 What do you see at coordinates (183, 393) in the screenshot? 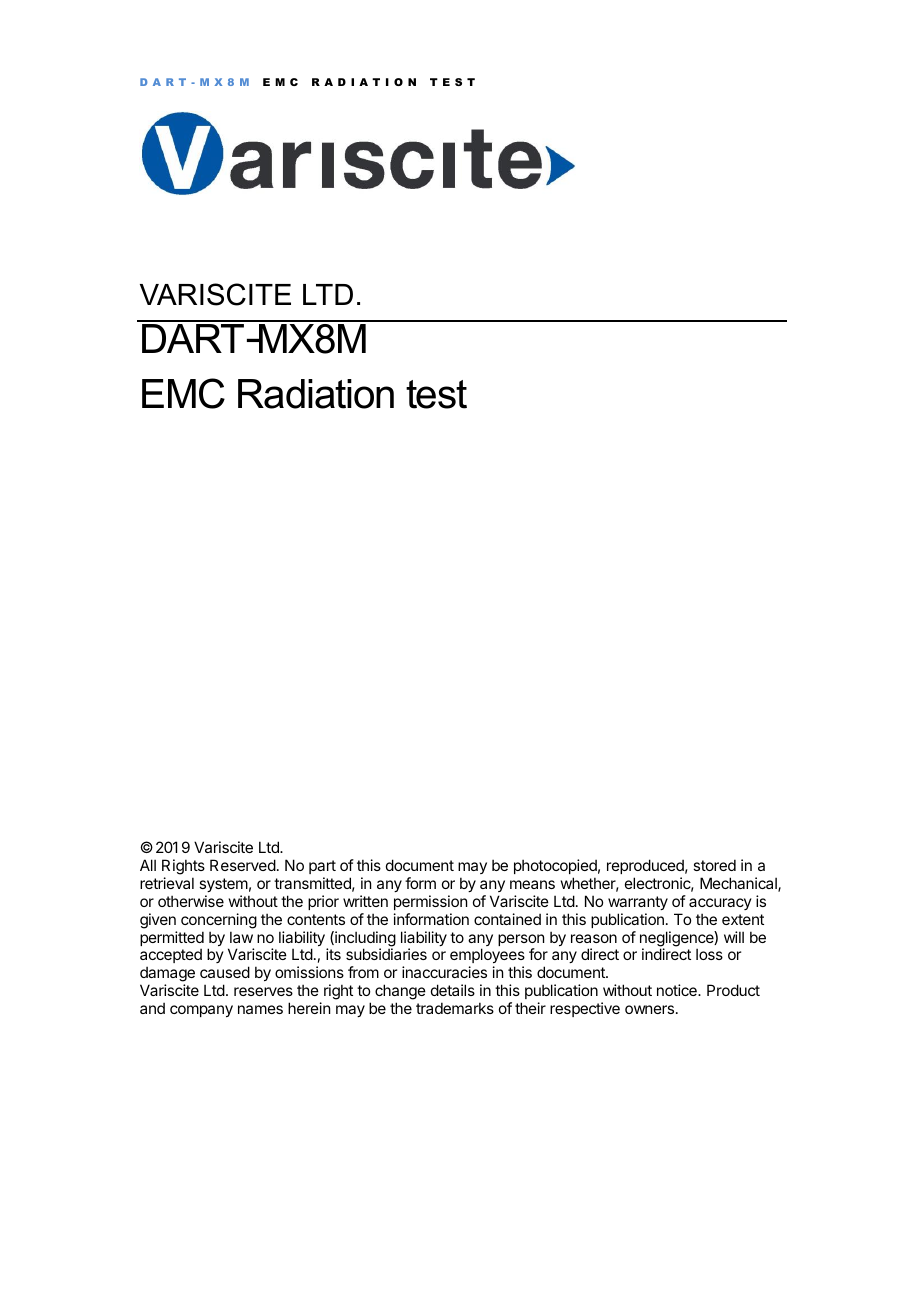
I see `EMC` at bounding box center [183, 393].
